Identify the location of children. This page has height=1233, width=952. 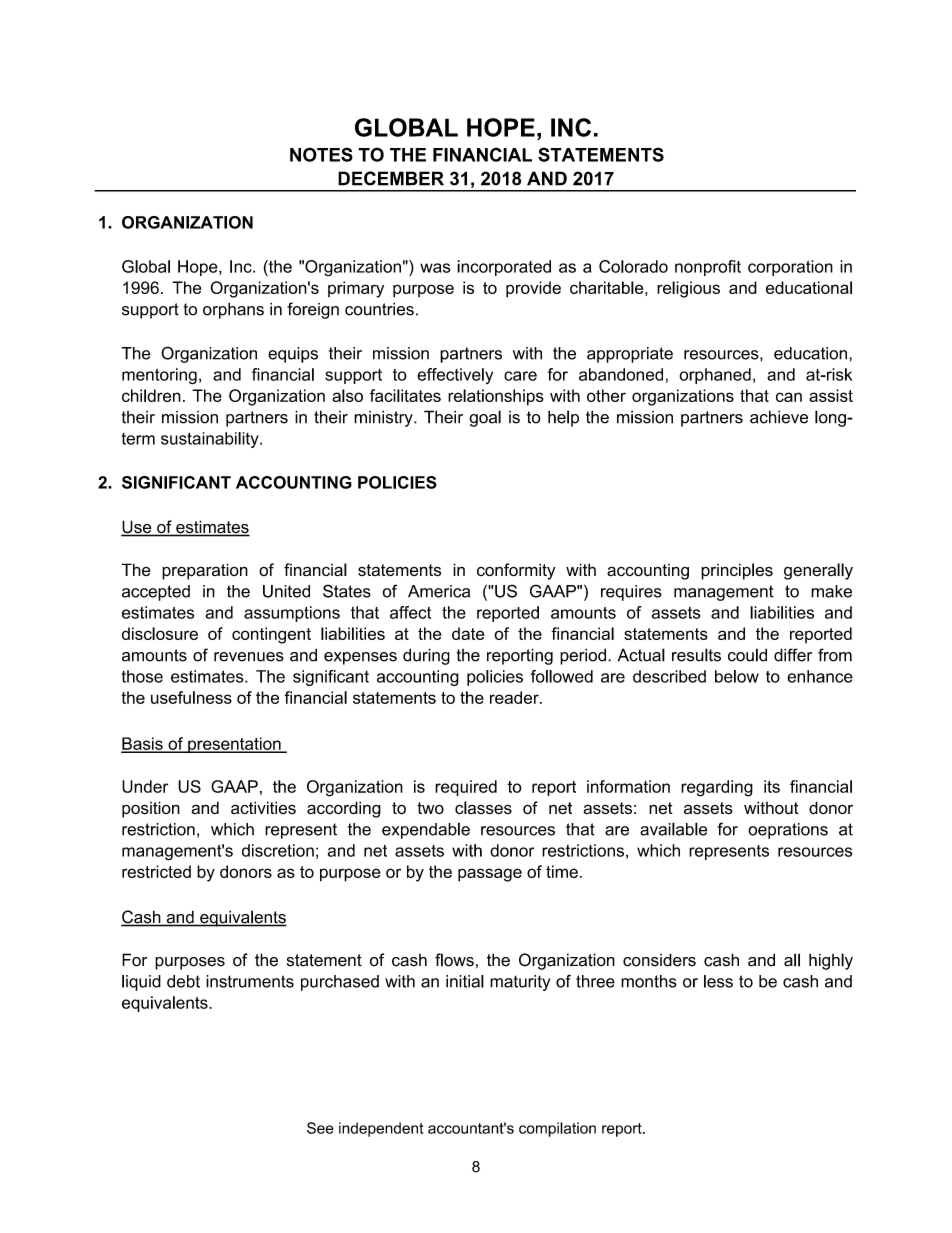
(151, 395).
